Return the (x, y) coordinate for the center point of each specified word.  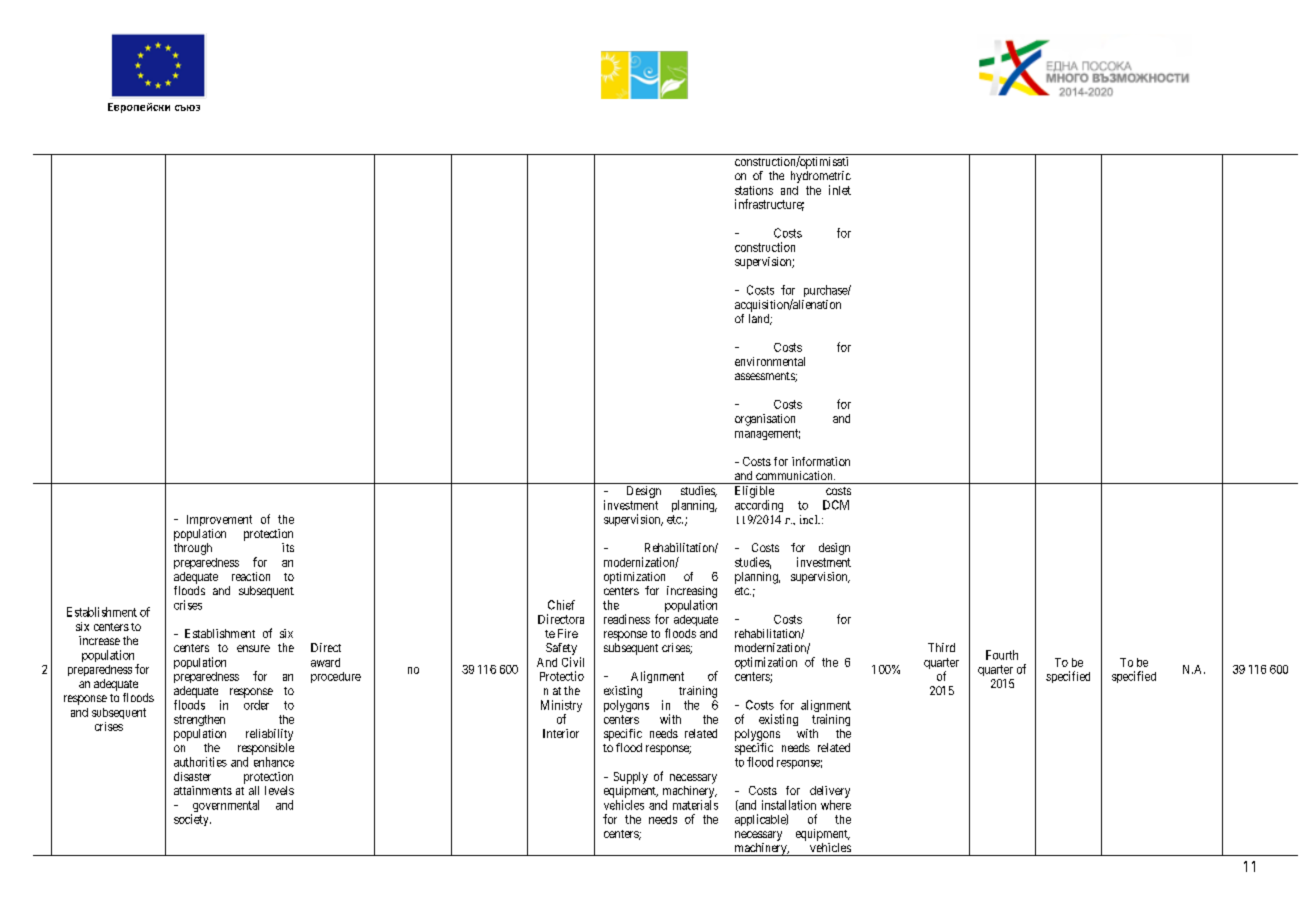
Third (941, 647)
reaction (251, 576)
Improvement (219, 520)
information (821, 461)
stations (754, 190)
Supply (631, 778)
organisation (765, 420)
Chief (561, 605)
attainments (203, 790)
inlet (840, 190)
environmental (770, 361)
